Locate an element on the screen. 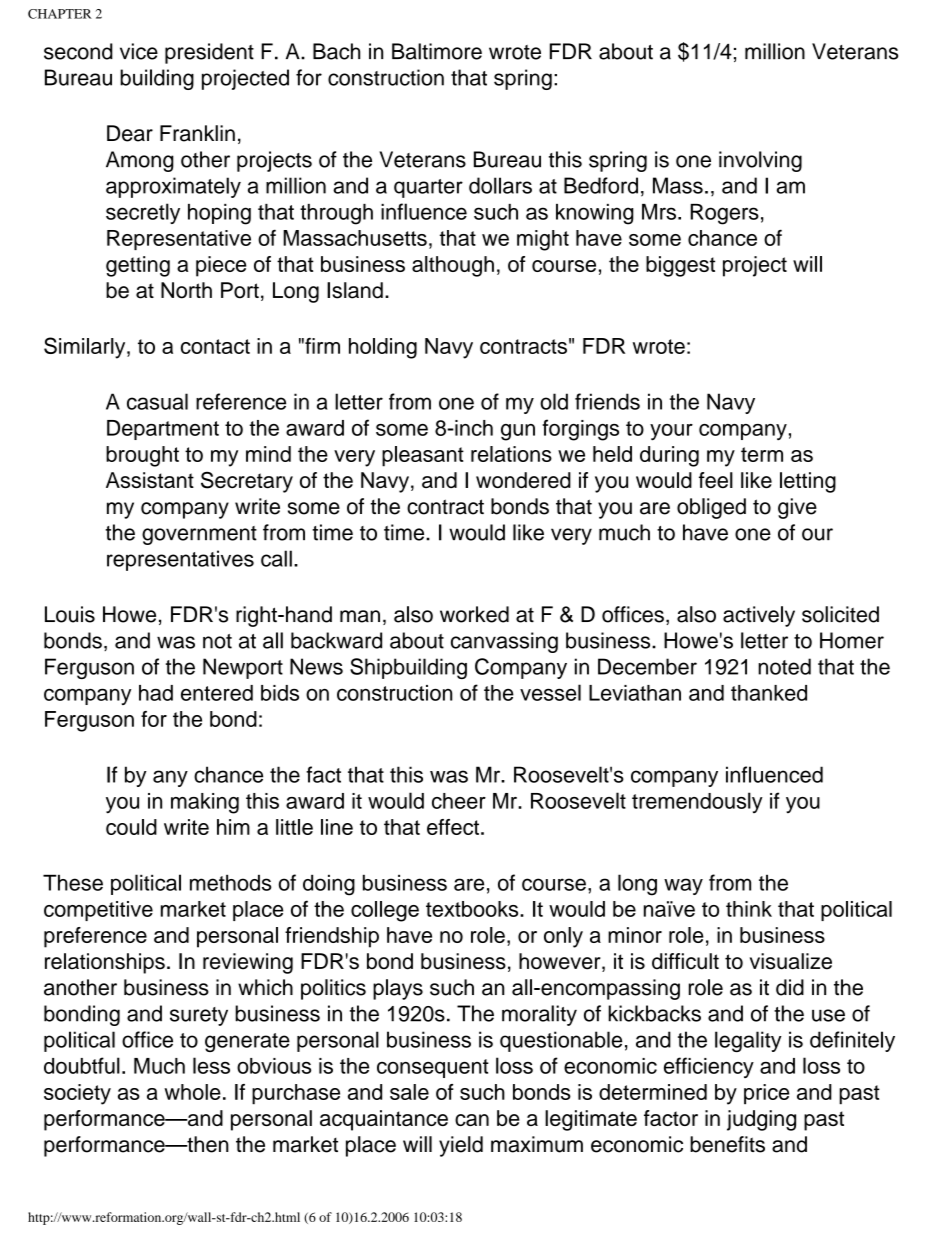  worked is located at coordinates (474, 614).
